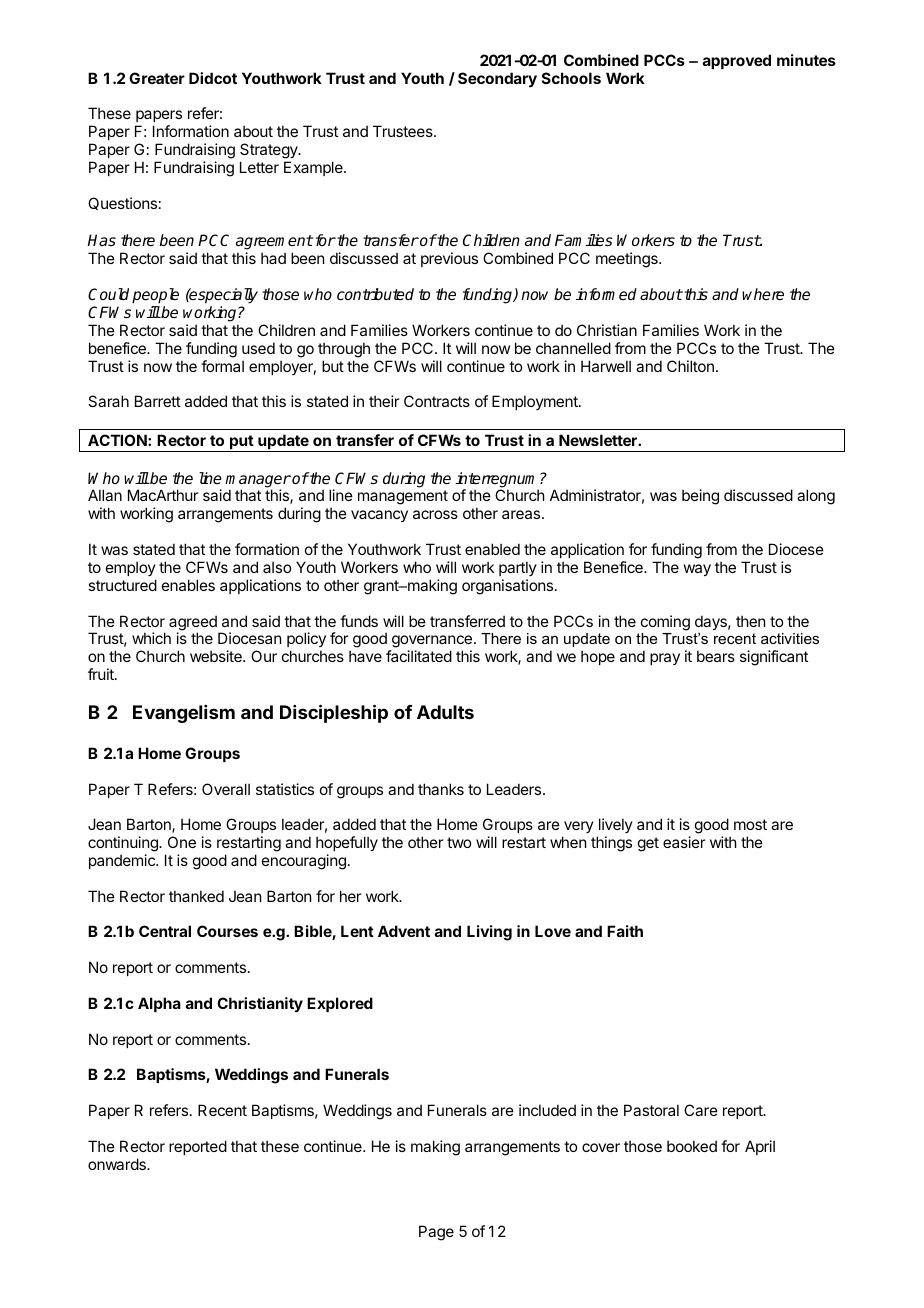 Image resolution: width=924 pixels, height=1308 pixels. Describe the element at coordinates (498, 481) in the document. I see `interregnum` at that location.
